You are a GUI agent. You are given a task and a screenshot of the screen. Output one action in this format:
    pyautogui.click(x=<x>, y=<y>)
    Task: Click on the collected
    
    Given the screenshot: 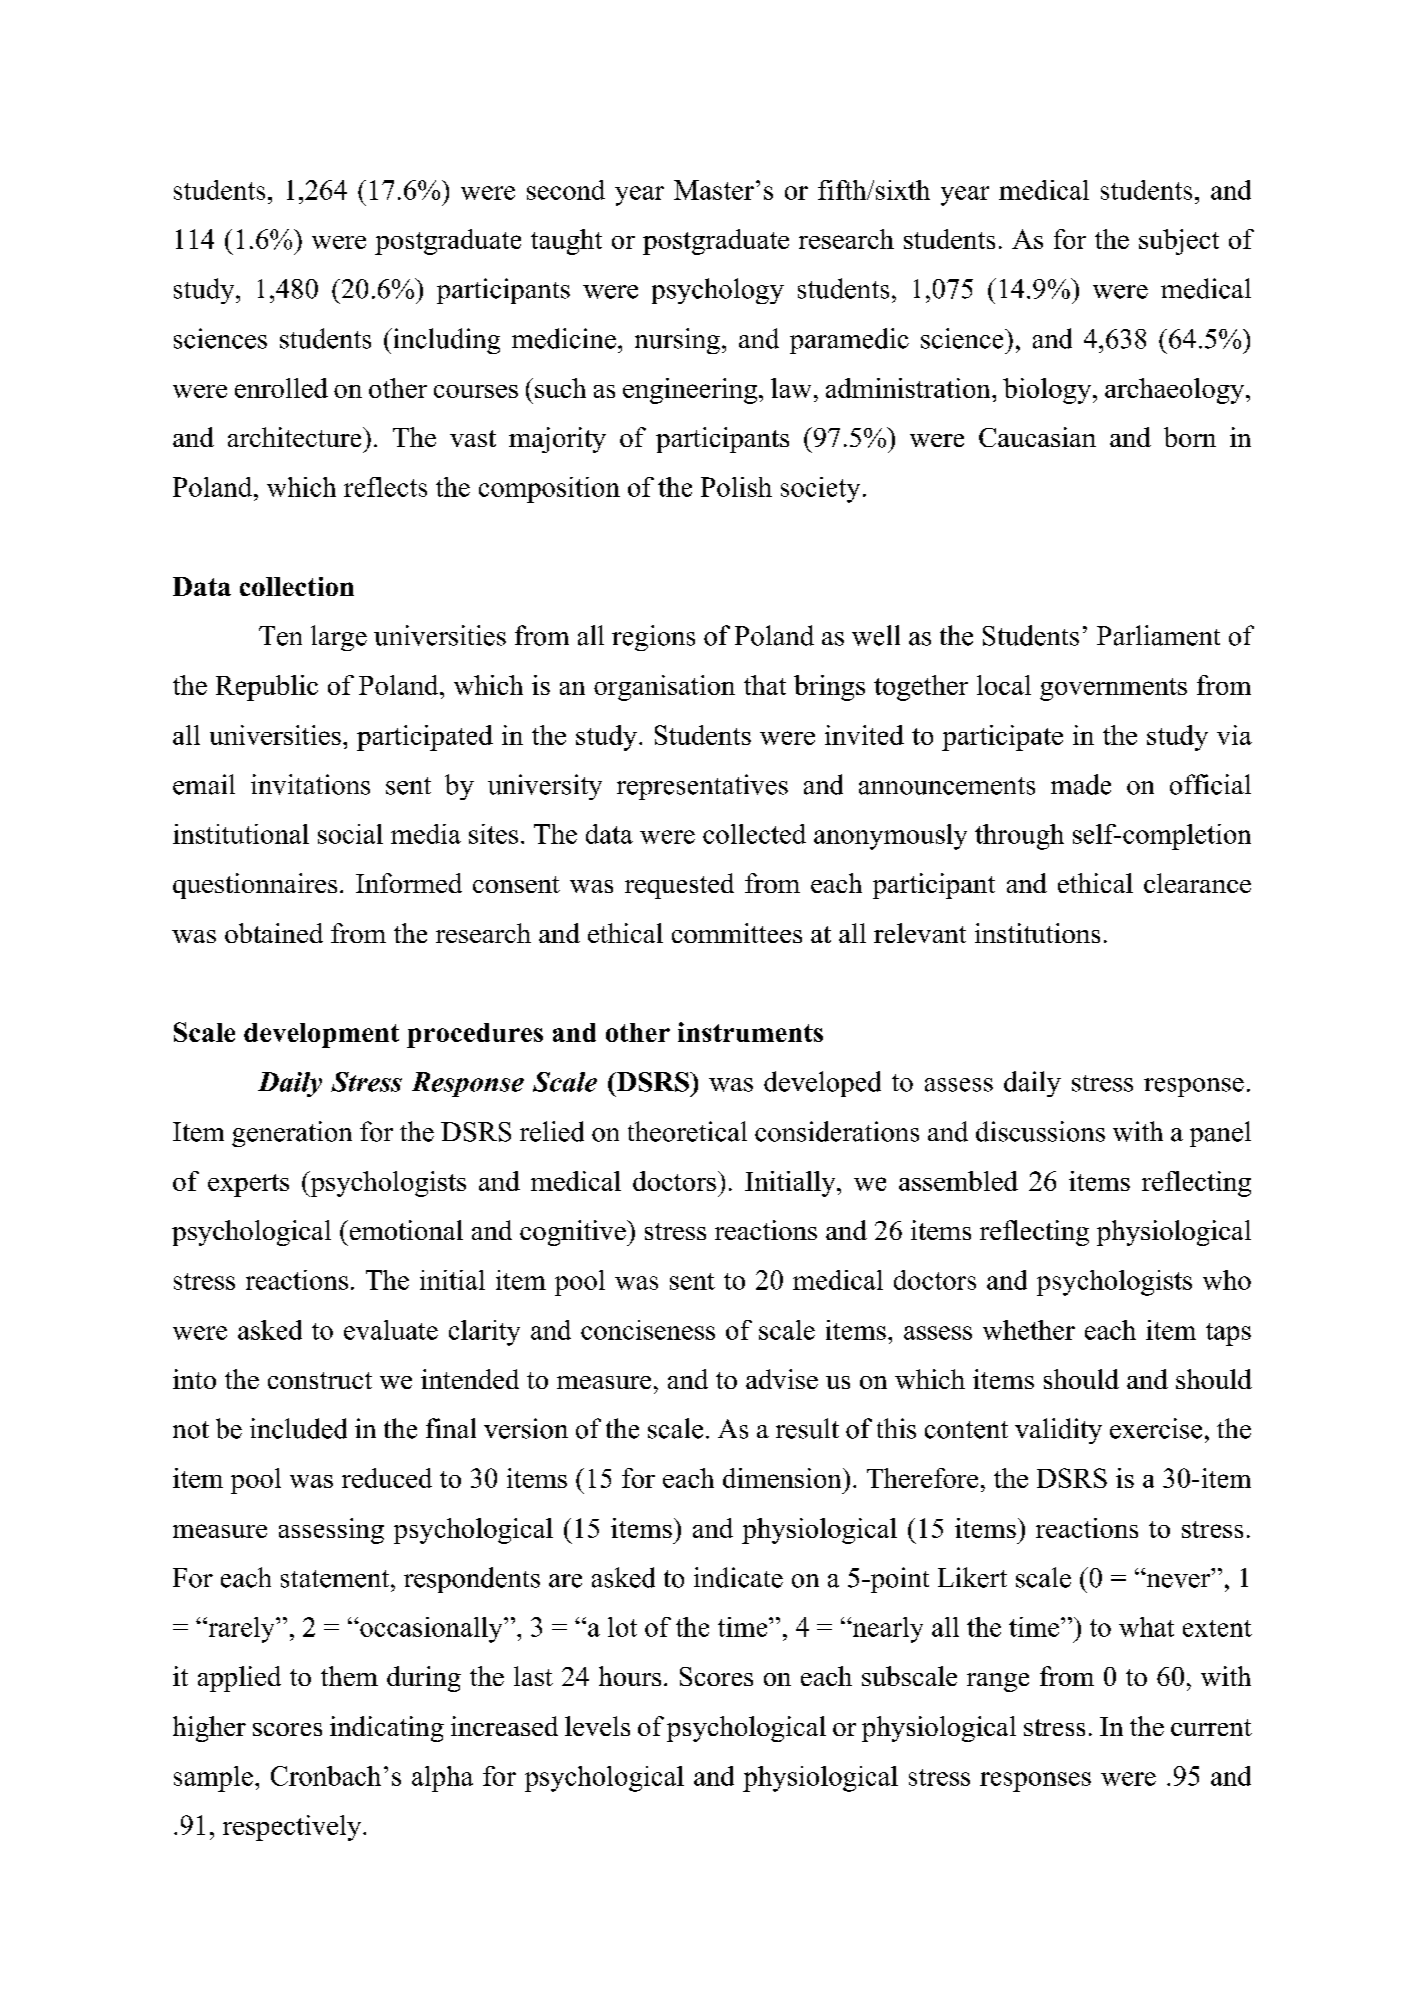 What is the action you would take?
    pyautogui.click(x=754, y=834)
